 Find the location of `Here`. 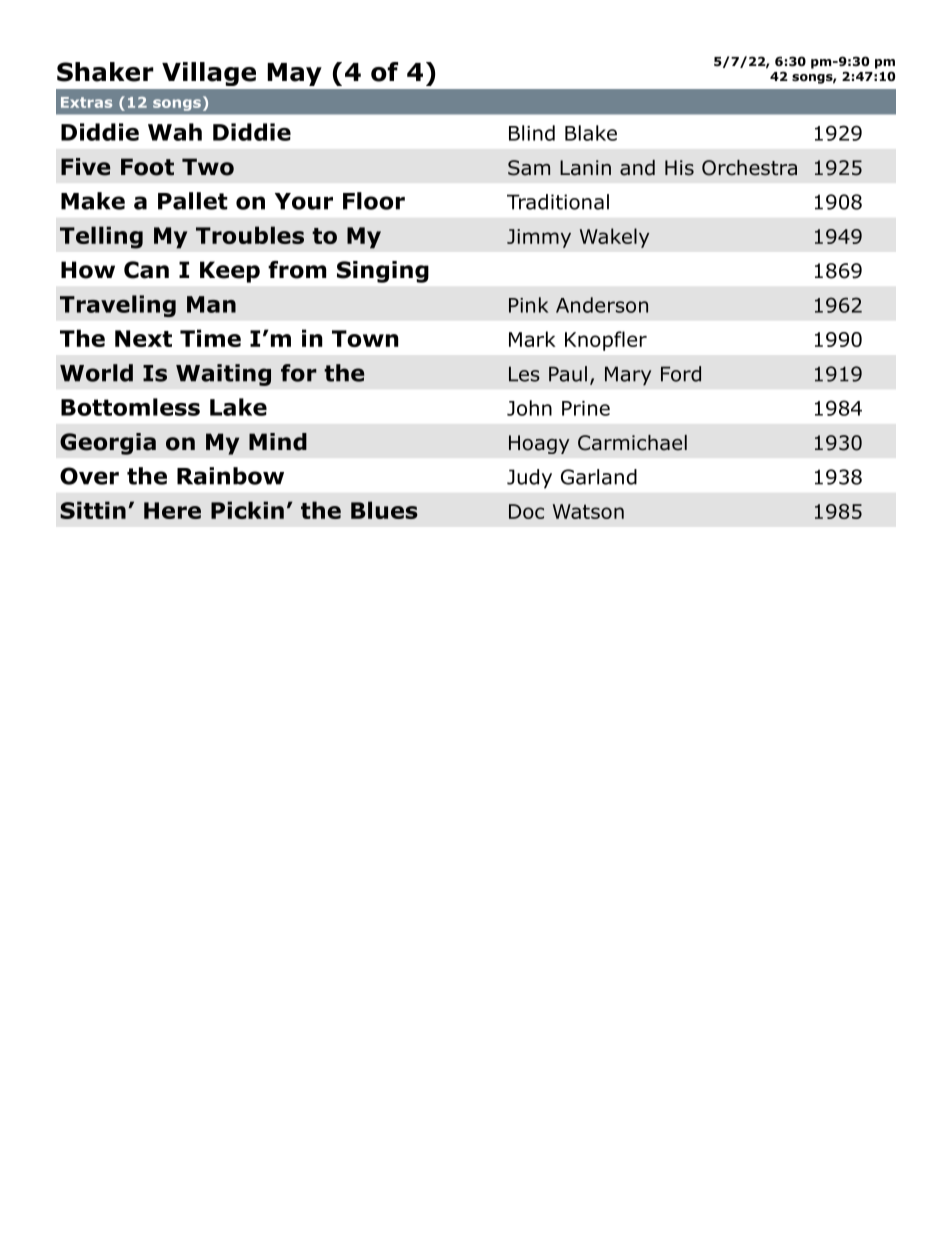

Here is located at coordinates (172, 510).
